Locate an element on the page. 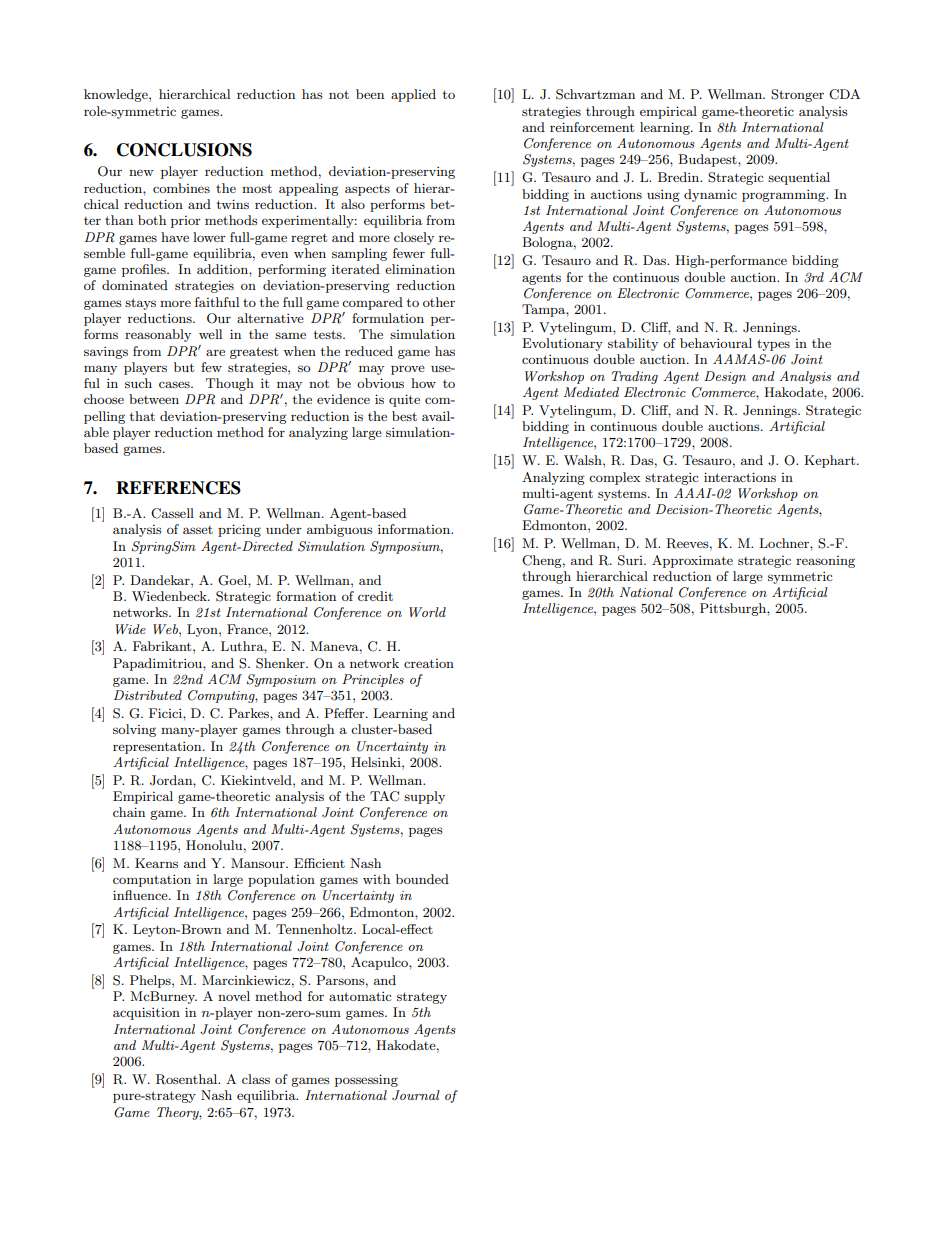  Approximate is located at coordinates (692, 561).
